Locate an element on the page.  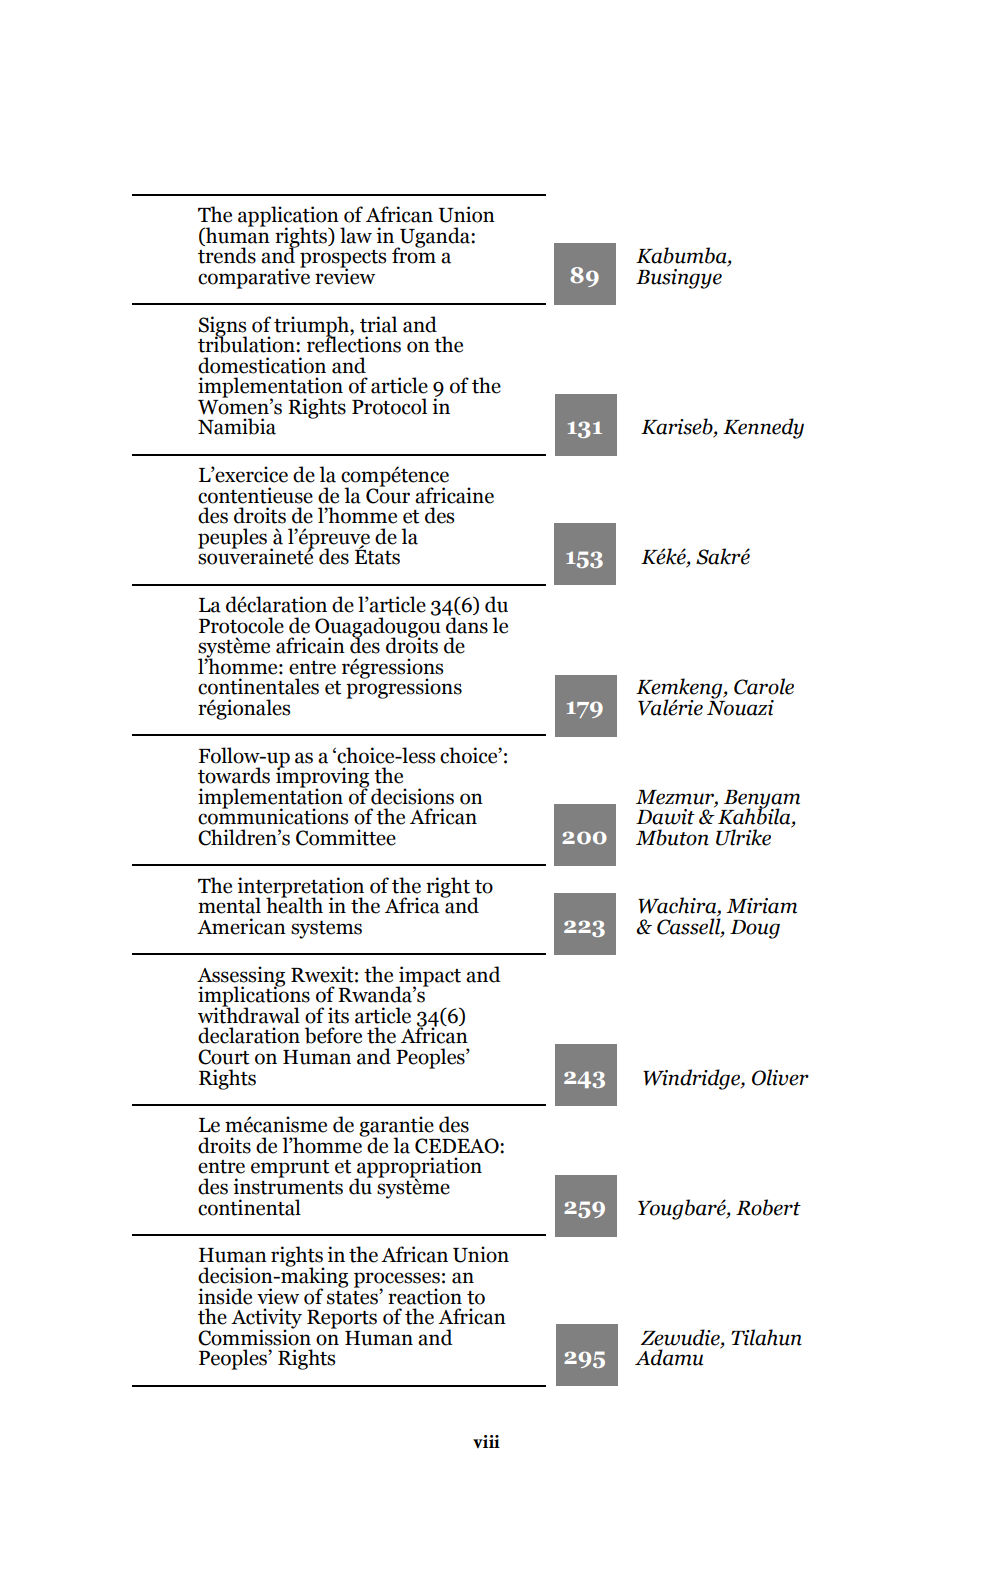
improving is located at coordinates (322, 778).
